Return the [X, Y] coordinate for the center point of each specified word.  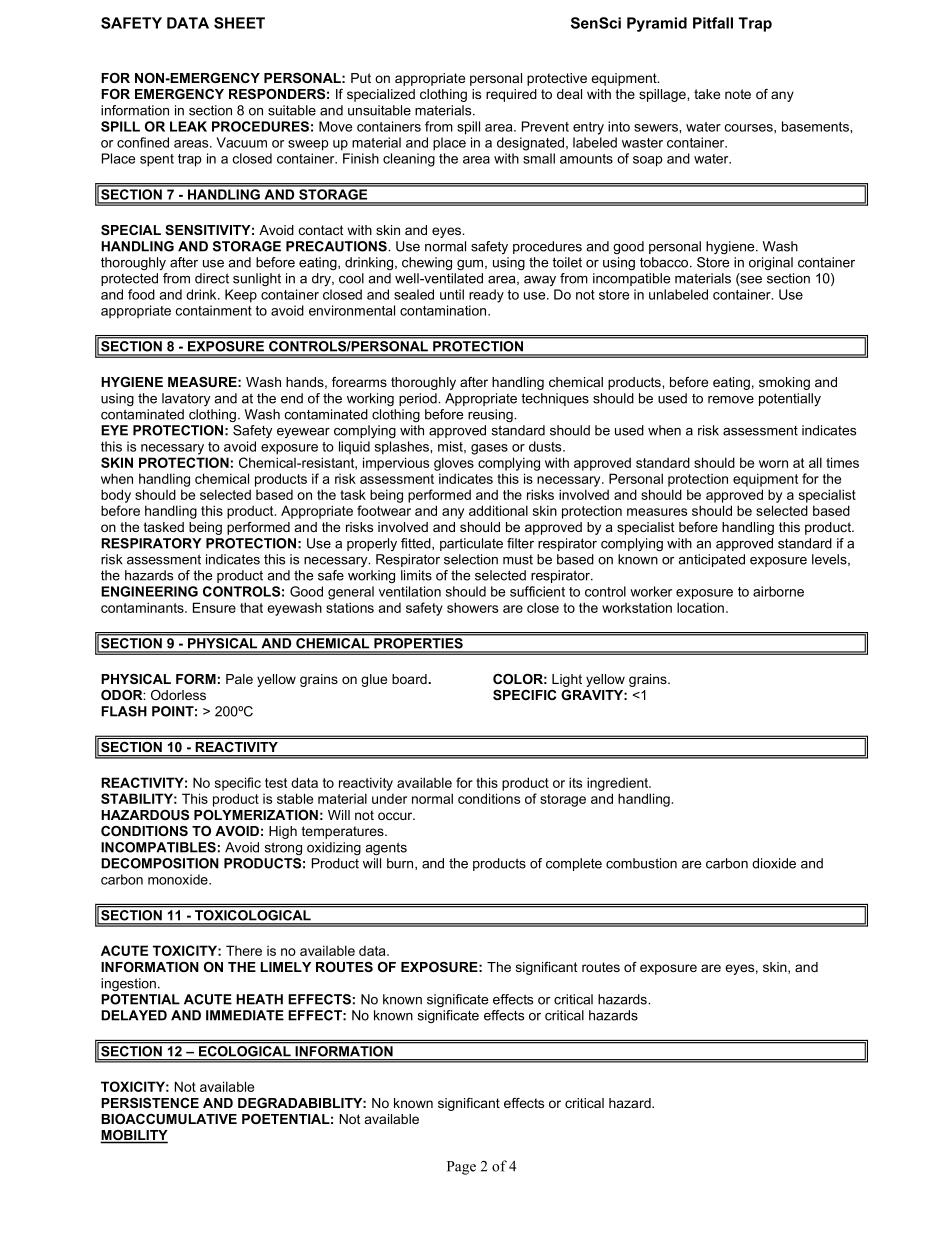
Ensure [214, 607]
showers [472, 607]
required [511, 95]
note [738, 94]
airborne [778, 591]
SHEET [239, 23]
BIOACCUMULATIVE [169, 1119]
